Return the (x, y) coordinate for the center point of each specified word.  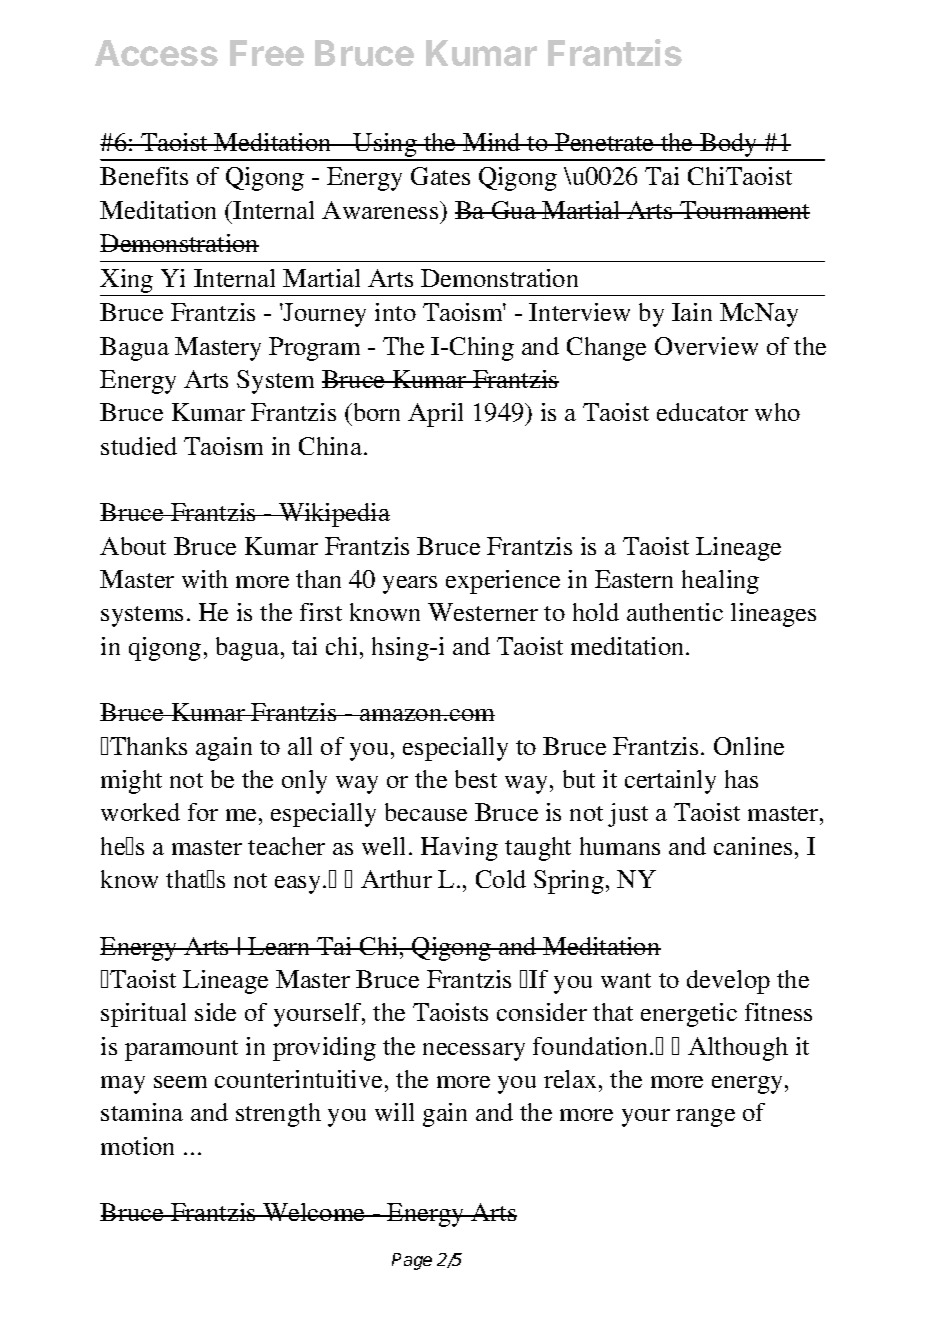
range (705, 1118)
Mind (492, 142)
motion (137, 1146)
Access (156, 53)
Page (412, 1261)
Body (729, 146)
